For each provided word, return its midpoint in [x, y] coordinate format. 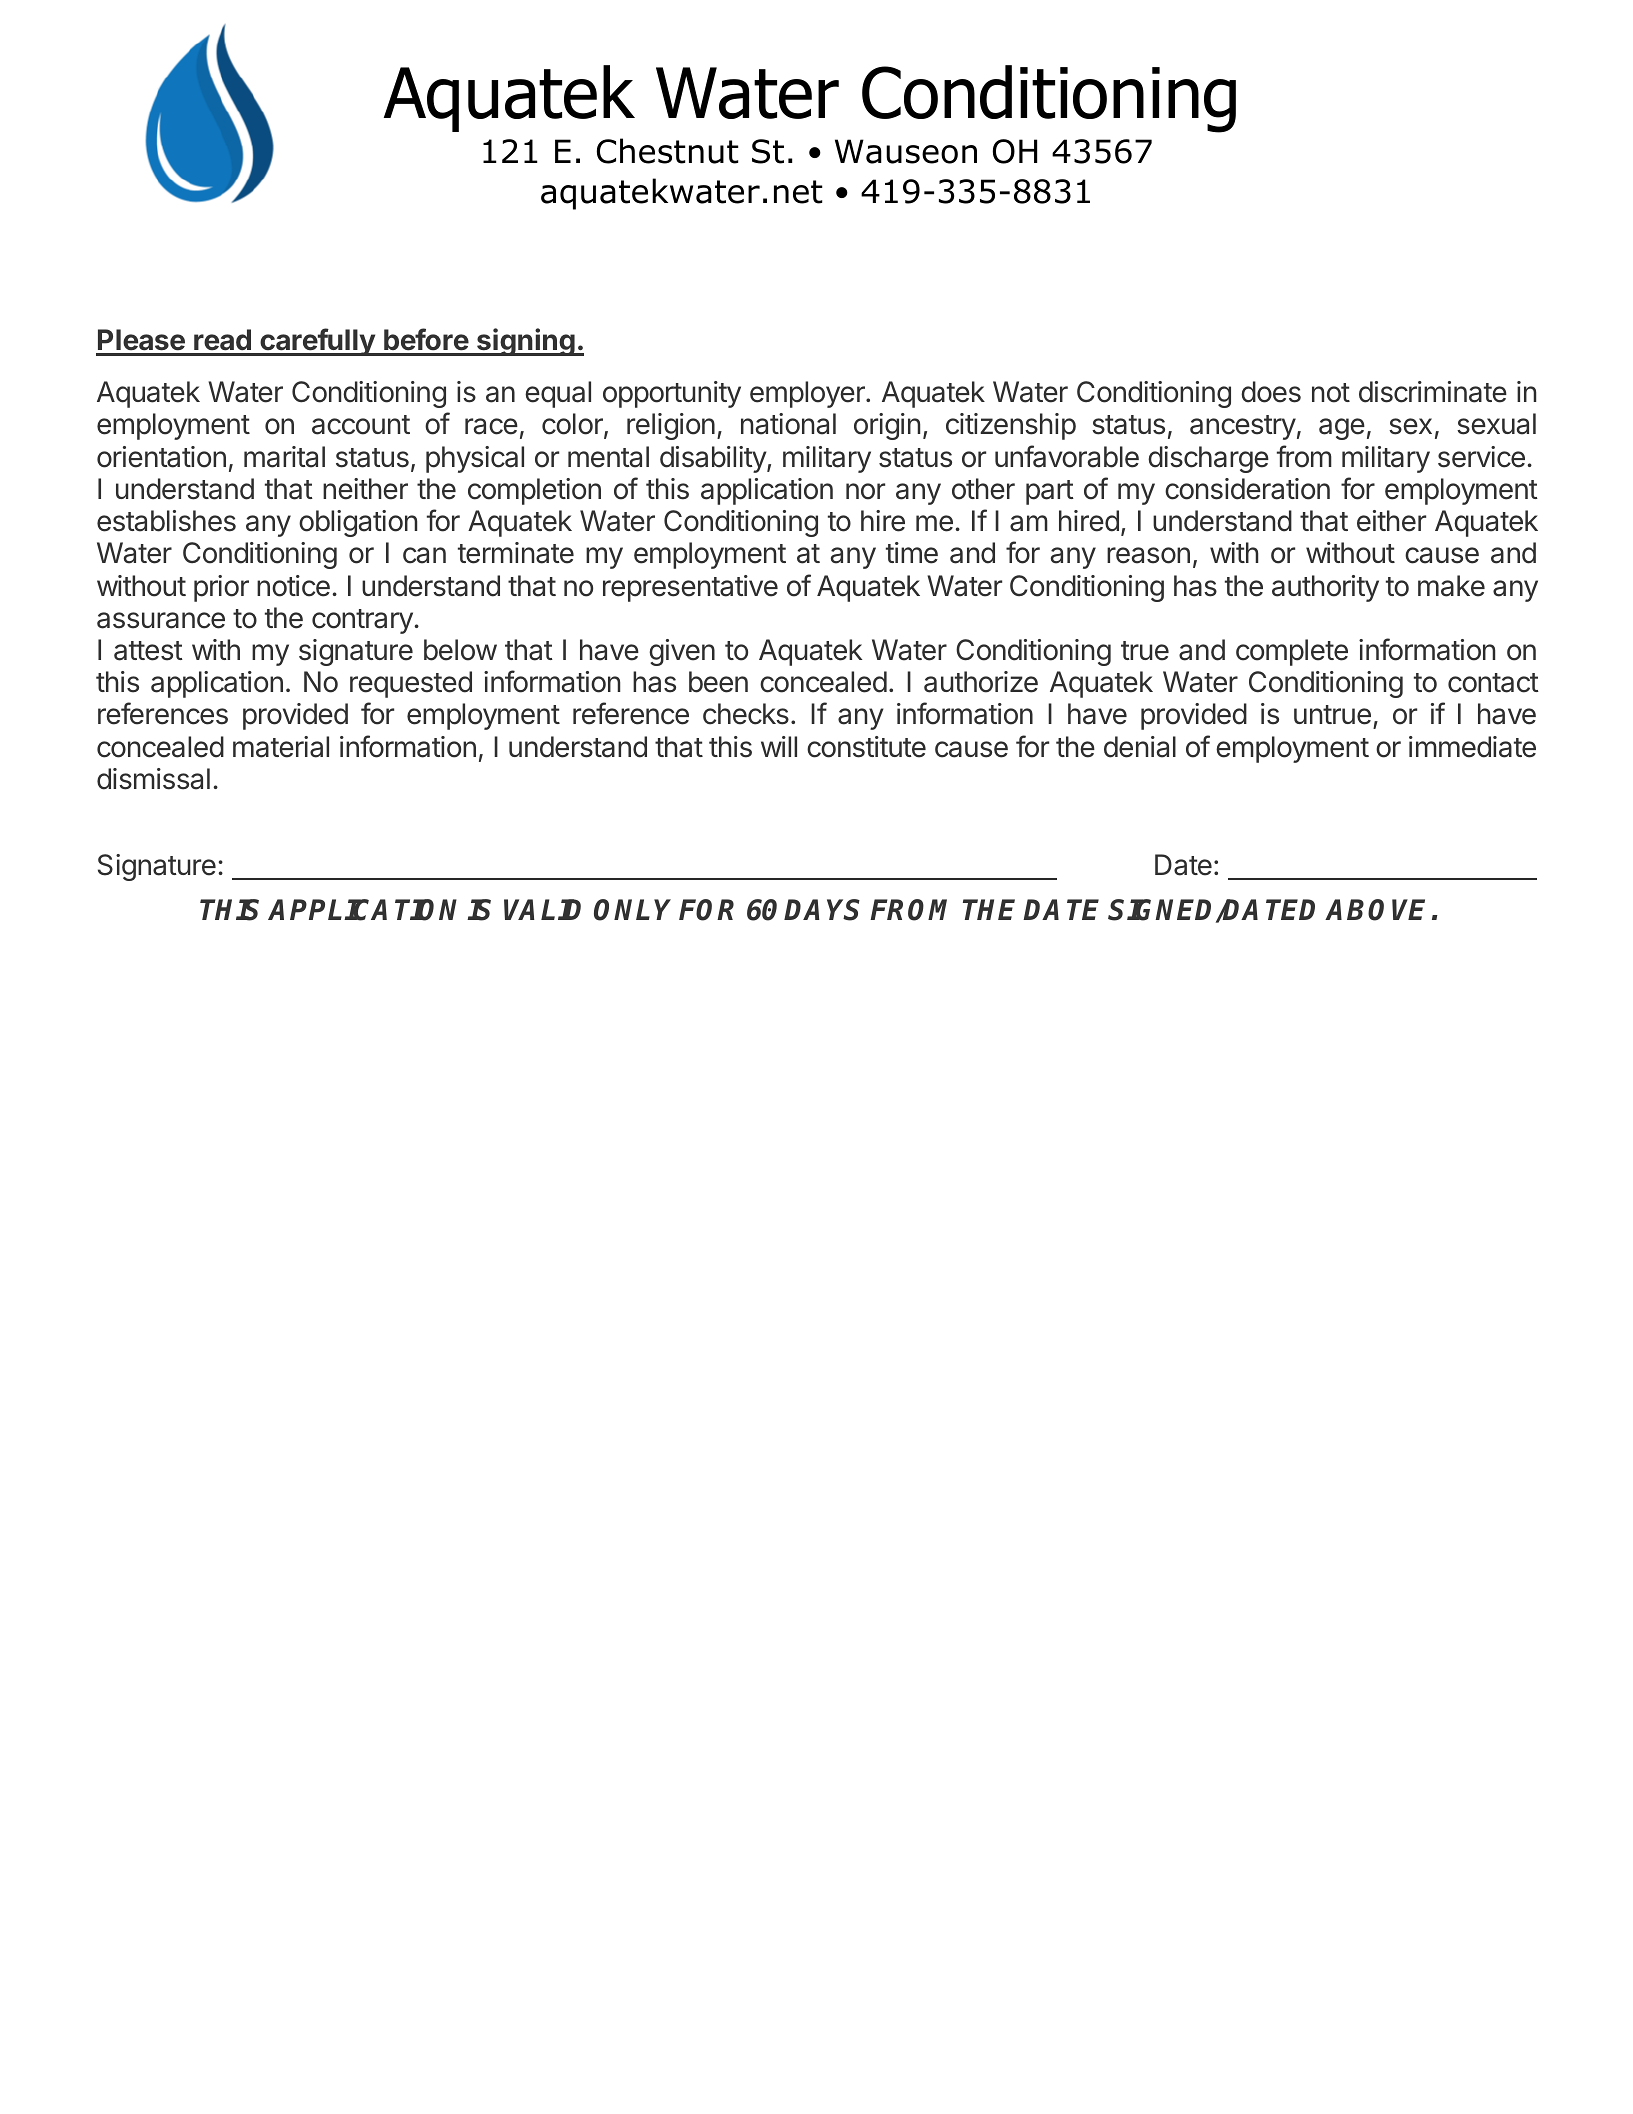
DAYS [822, 910]
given [682, 652]
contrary [363, 621]
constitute [866, 747]
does [1271, 392]
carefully [317, 342]
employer [808, 394]
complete [1292, 652]
